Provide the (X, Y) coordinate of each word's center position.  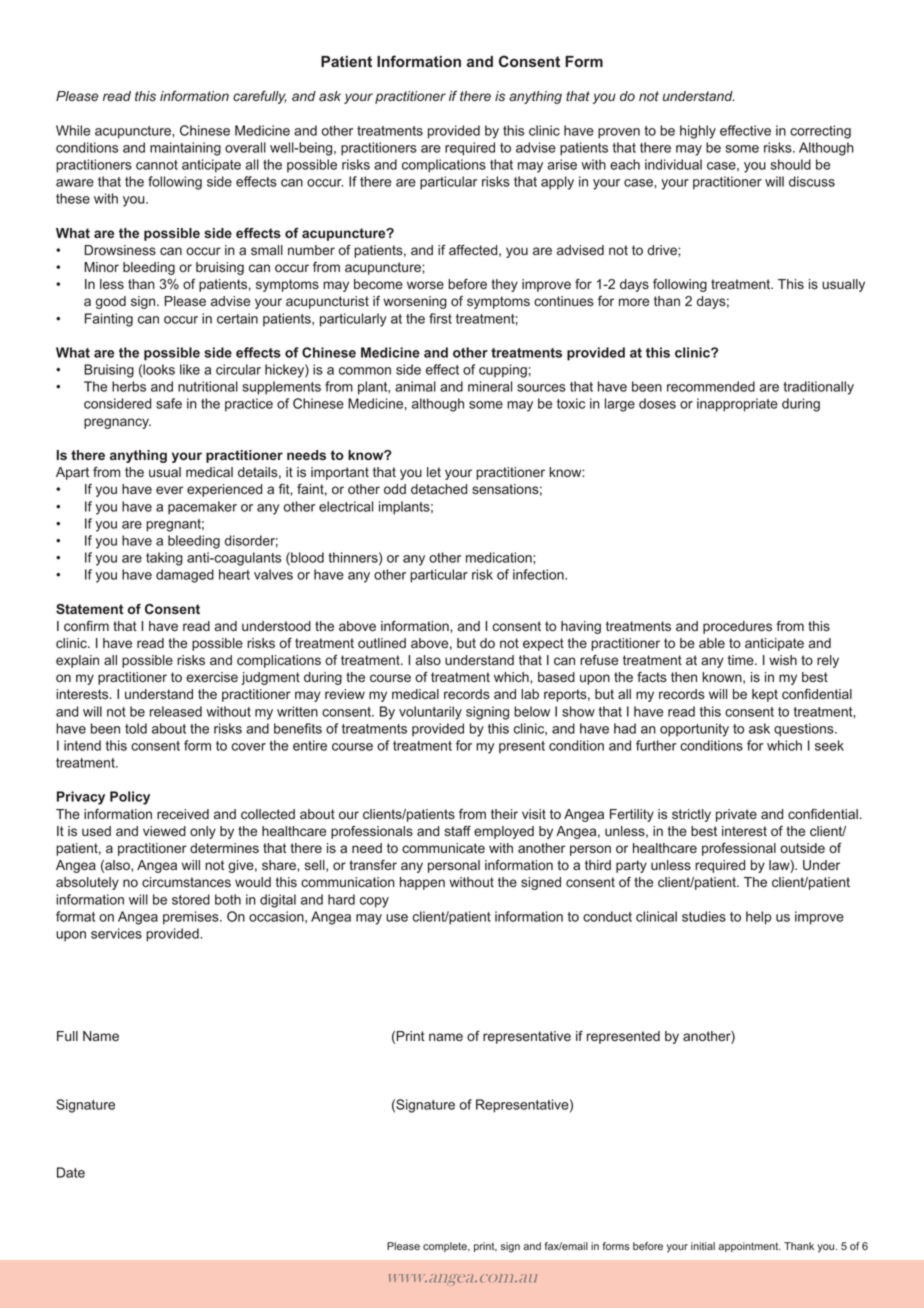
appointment (749, 1247)
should (790, 164)
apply (557, 183)
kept (765, 695)
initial (703, 1246)
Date (71, 1172)
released (176, 711)
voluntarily (430, 713)
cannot (157, 165)
